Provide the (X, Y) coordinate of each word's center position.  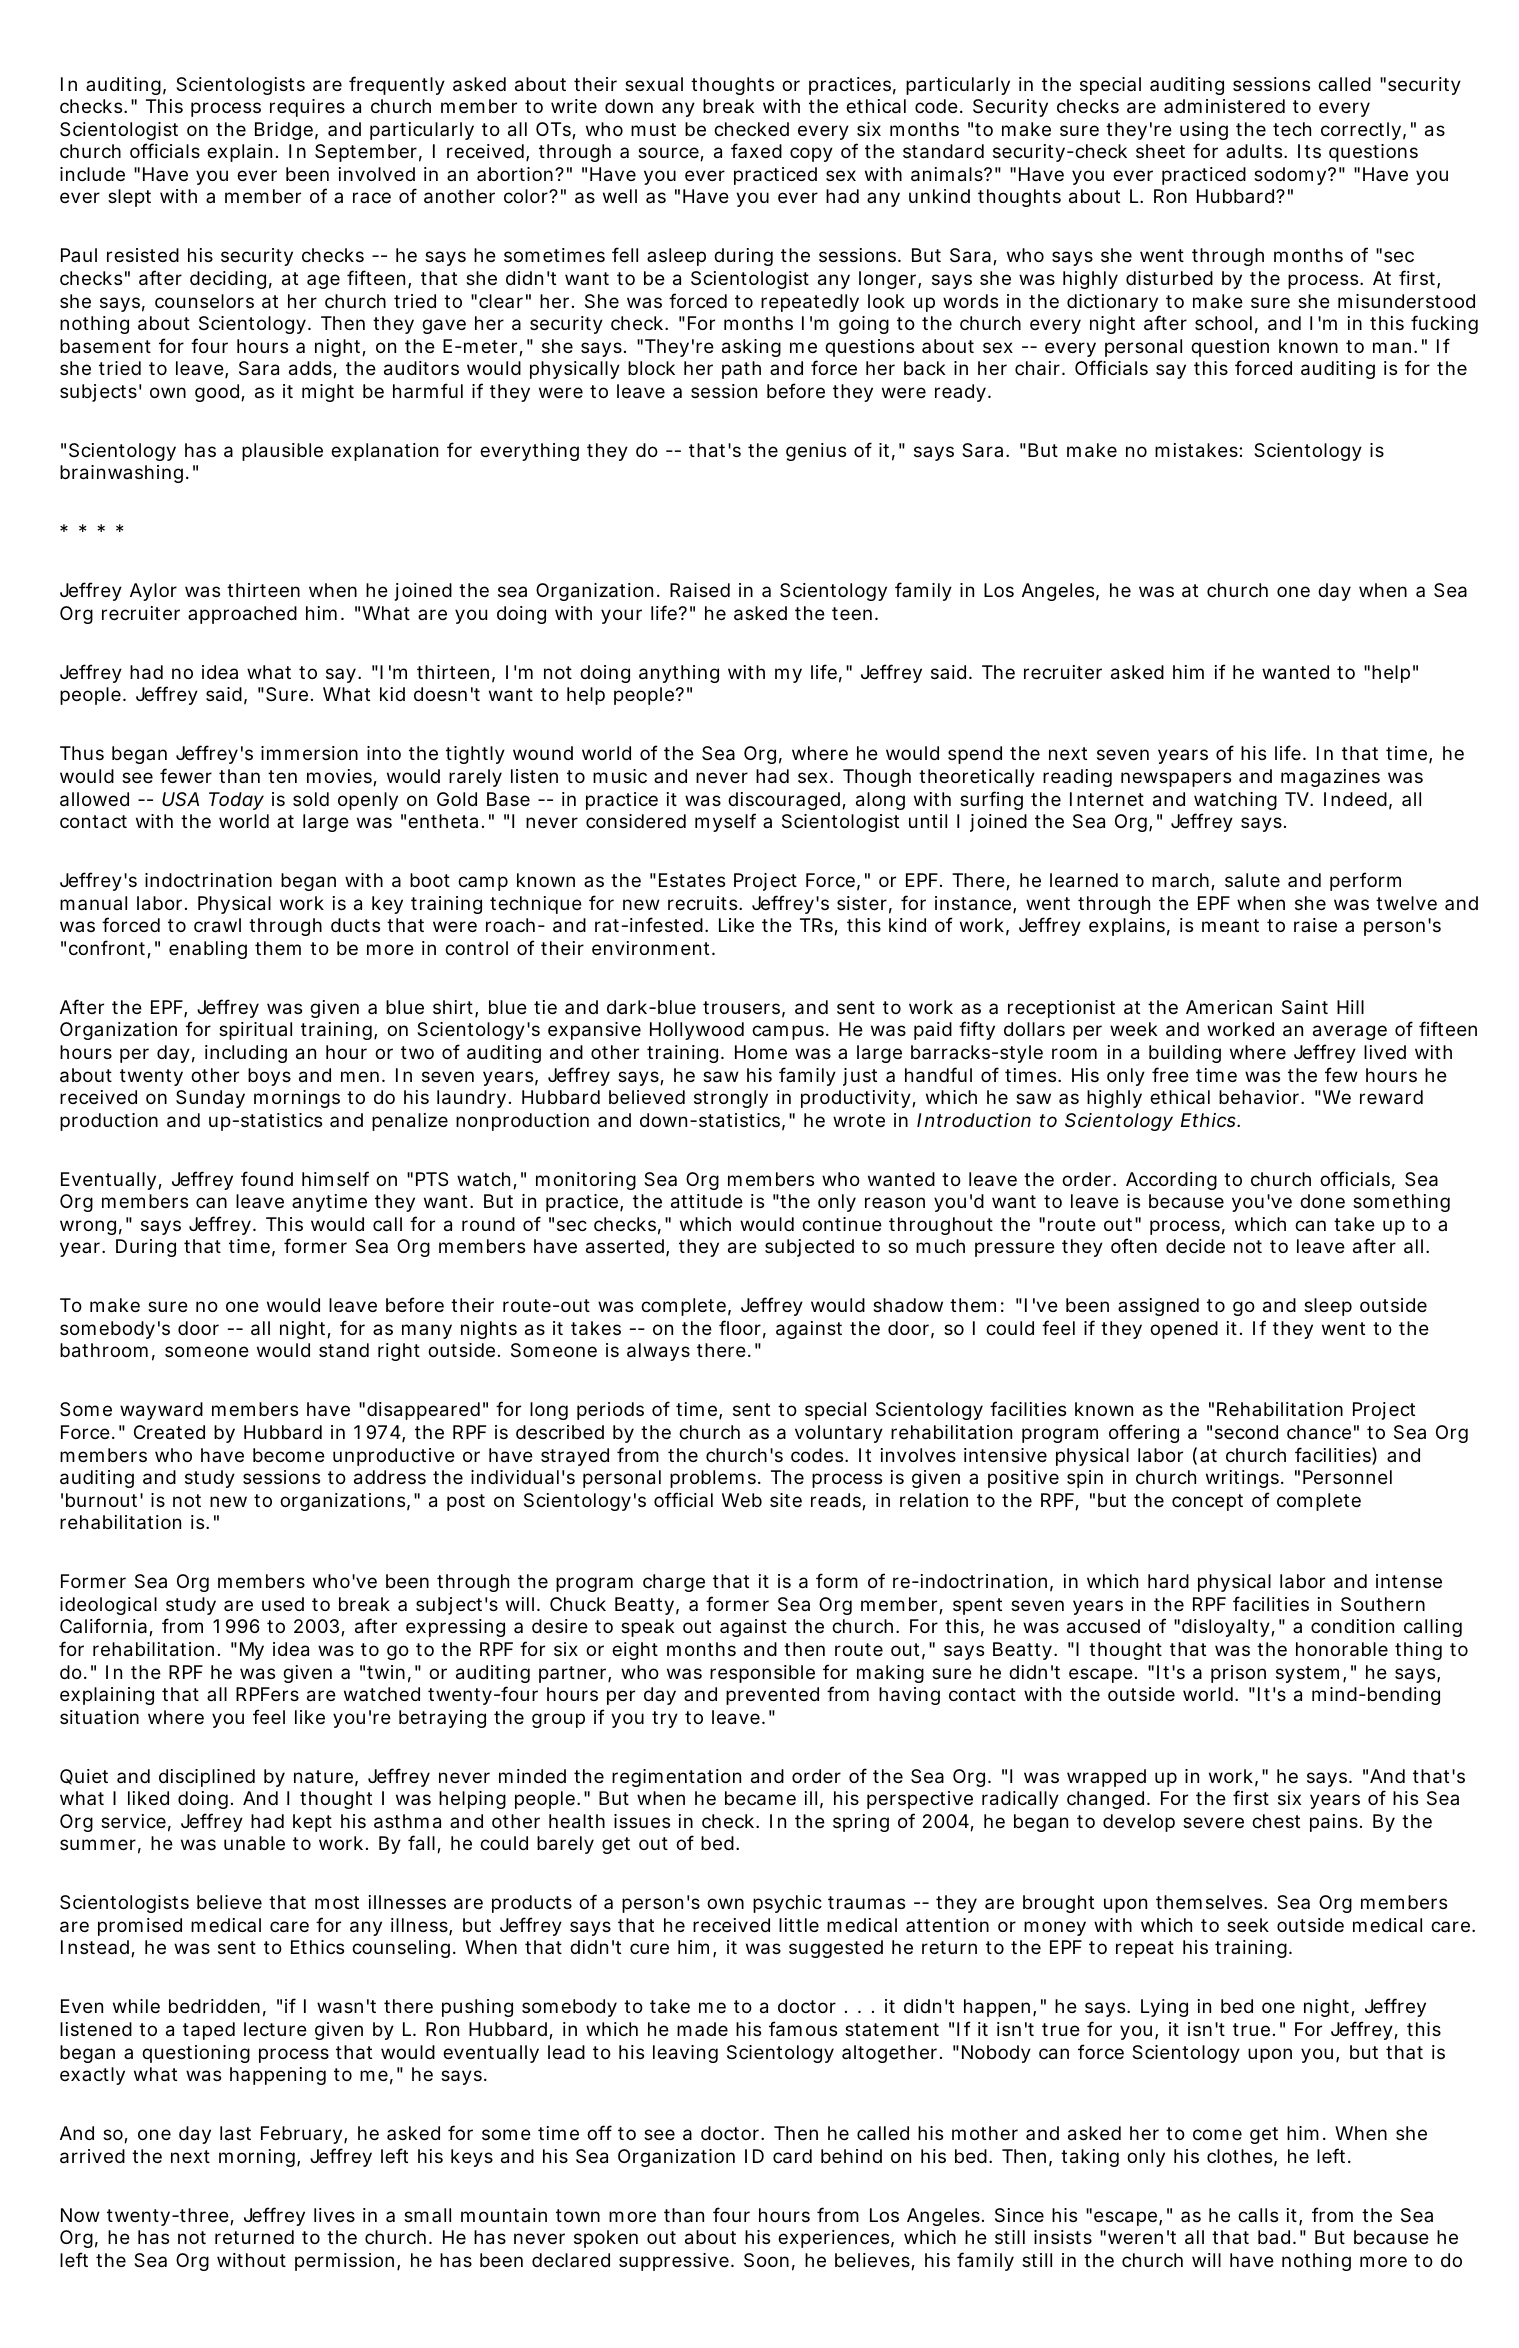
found (267, 1178)
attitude (707, 1201)
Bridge (284, 131)
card (792, 2156)
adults (1255, 151)
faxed (756, 150)
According (1171, 1181)
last (235, 2133)
